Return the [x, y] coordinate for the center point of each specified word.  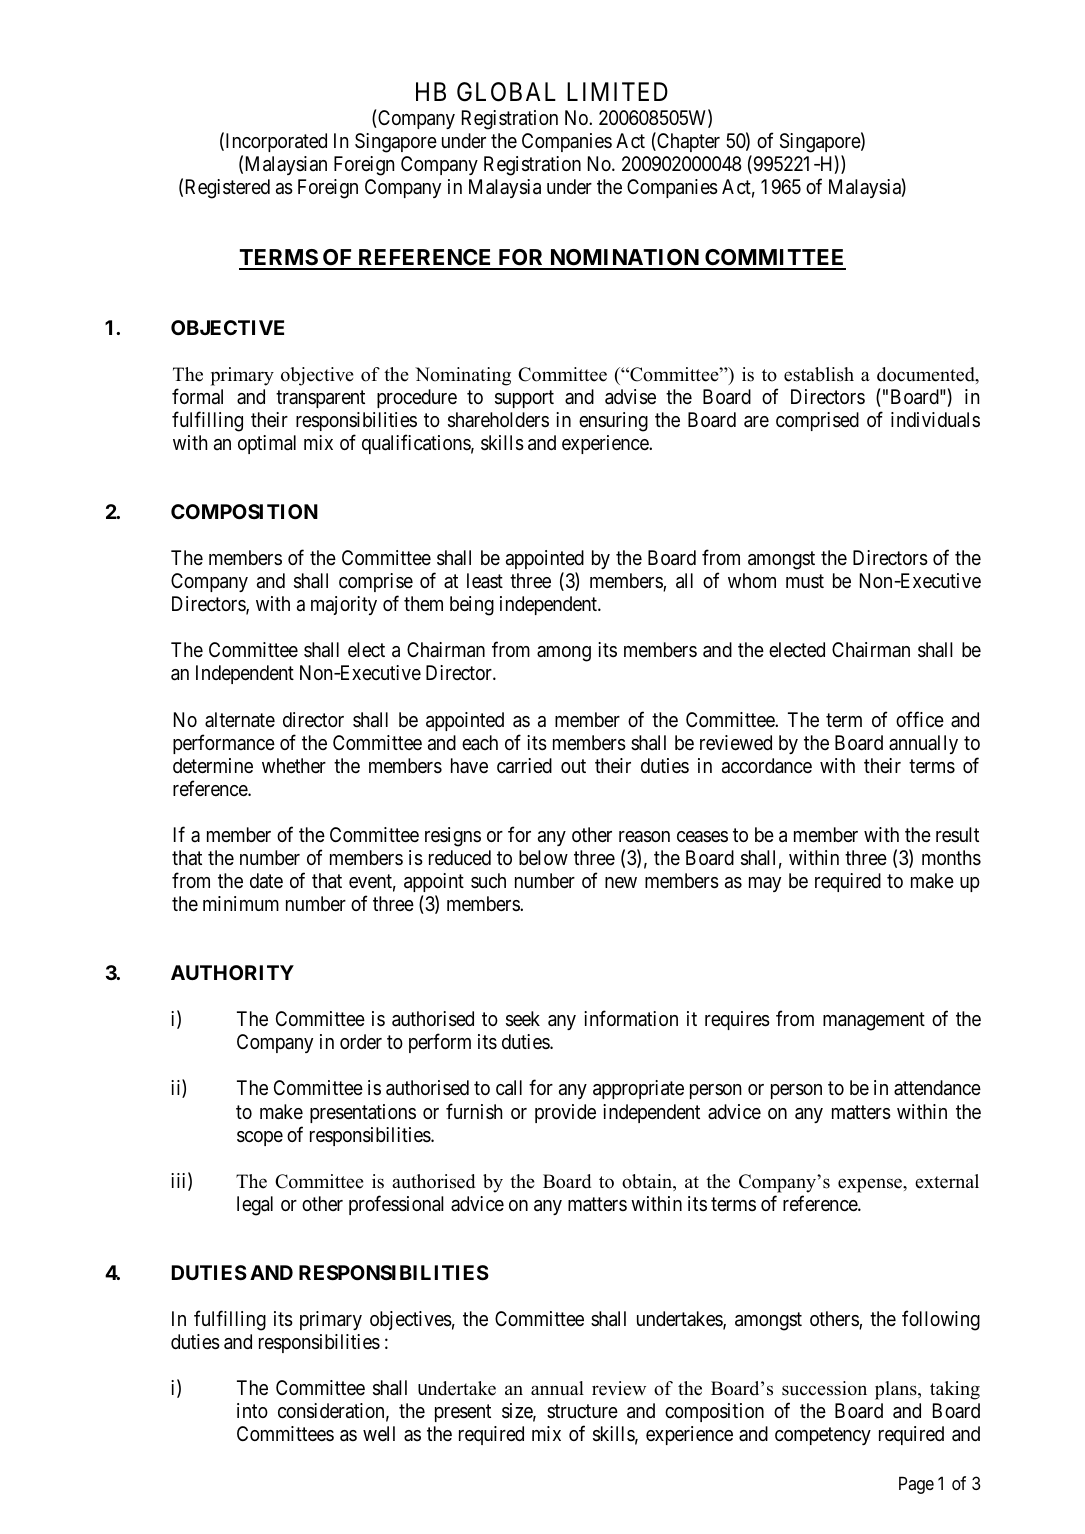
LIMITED [617, 91]
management [874, 1022]
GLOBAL [506, 92]
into [252, 1410]
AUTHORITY [232, 972]
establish [819, 374]
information [631, 1018]
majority [344, 605]
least [485, 581]
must [805, 581]
